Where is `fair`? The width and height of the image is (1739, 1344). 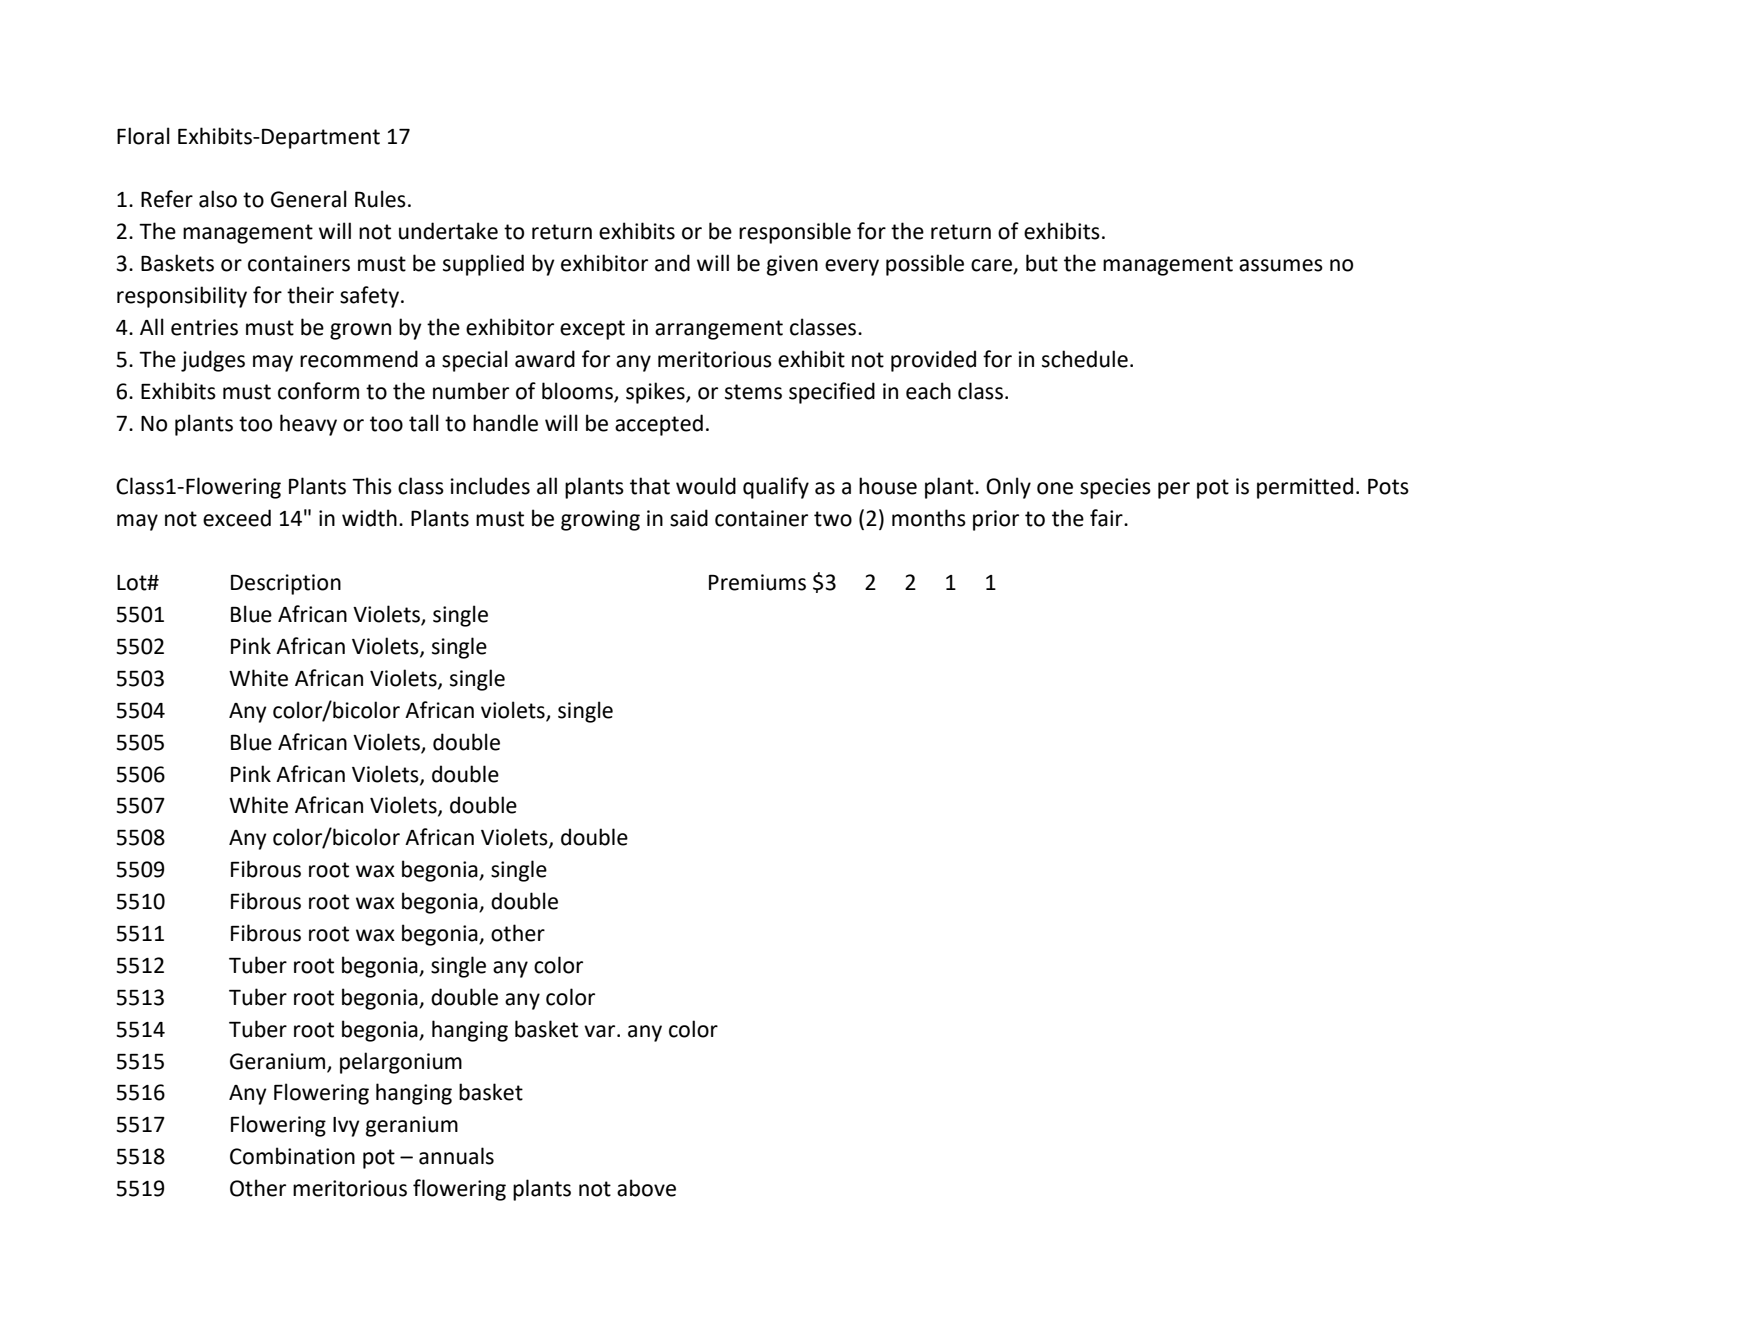
fair is located at coordinates (1107, 518).
